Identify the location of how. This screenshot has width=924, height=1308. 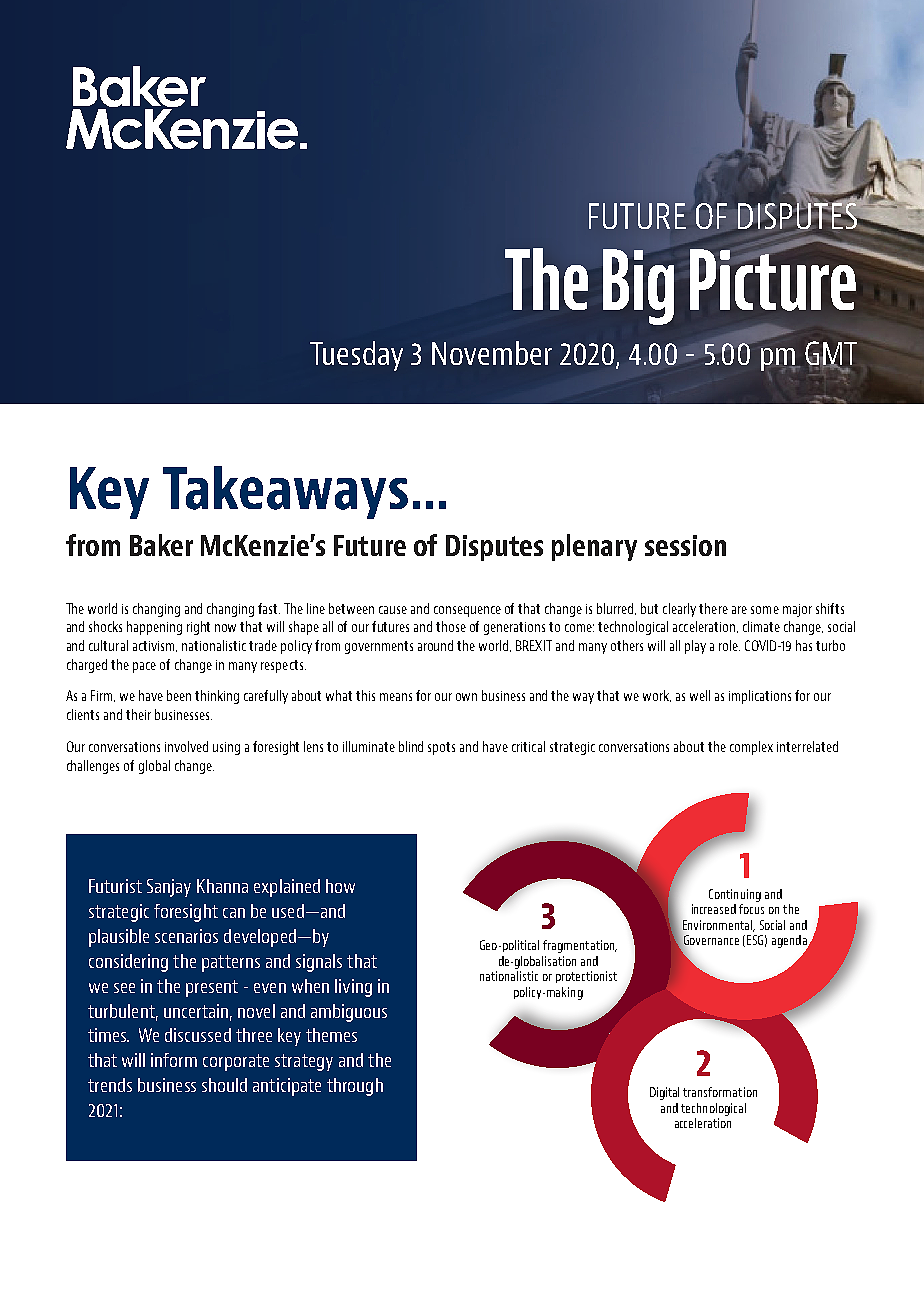
(340, 886).
